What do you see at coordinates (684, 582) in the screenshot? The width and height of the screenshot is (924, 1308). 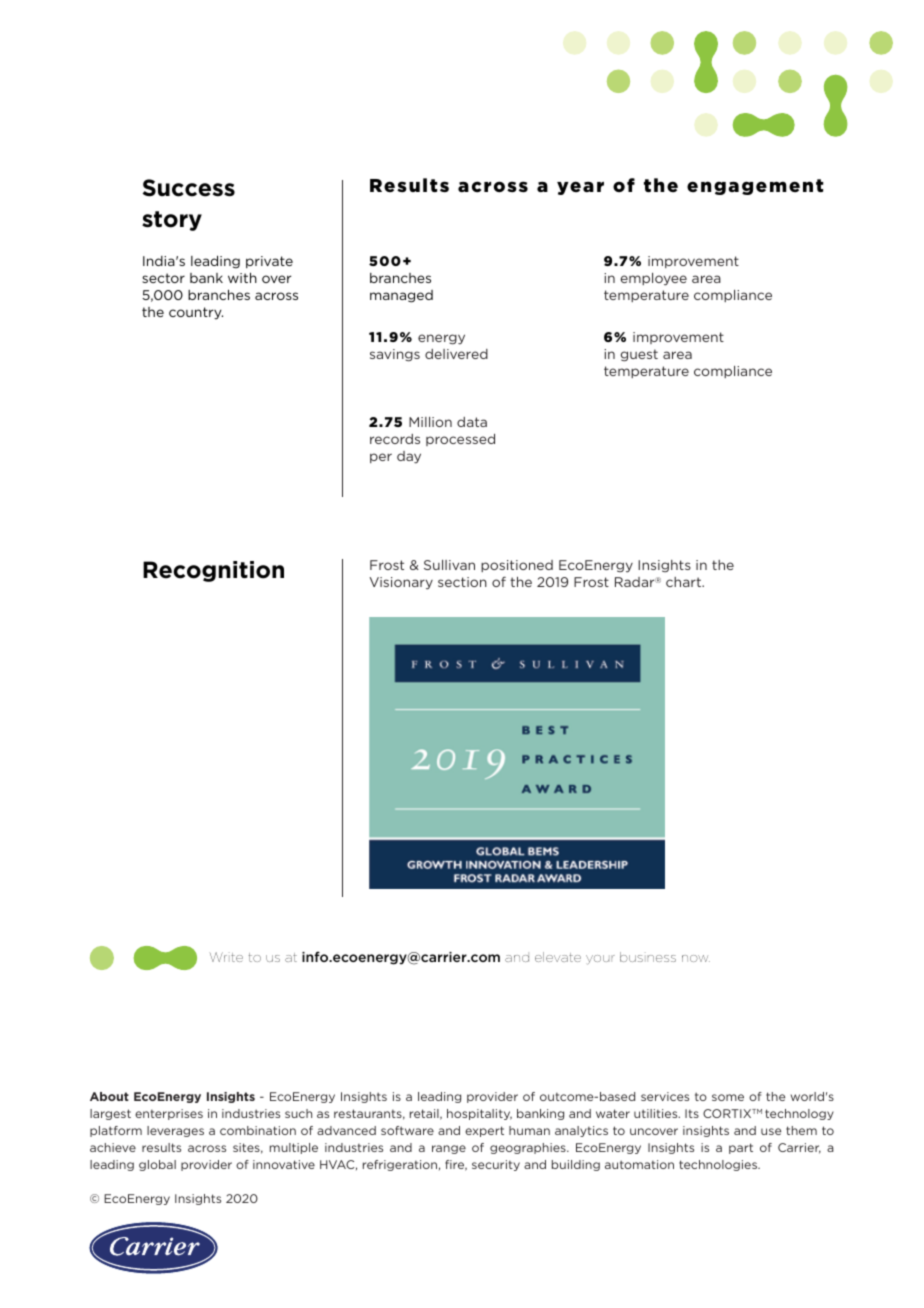 I see `chart` at bounding box center [684, 582].
